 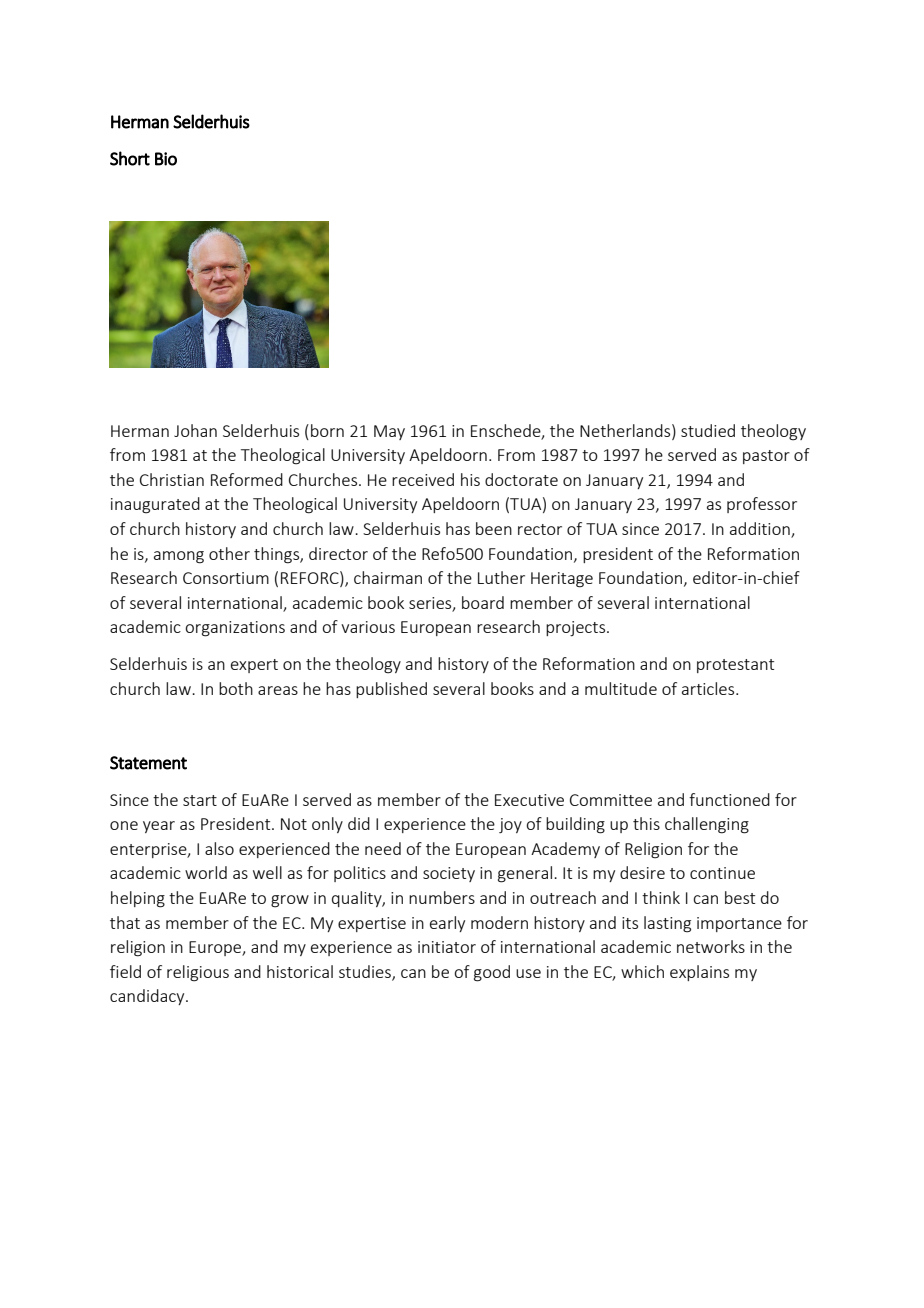 I want to click on pastor, so click(x=766, y=457).
